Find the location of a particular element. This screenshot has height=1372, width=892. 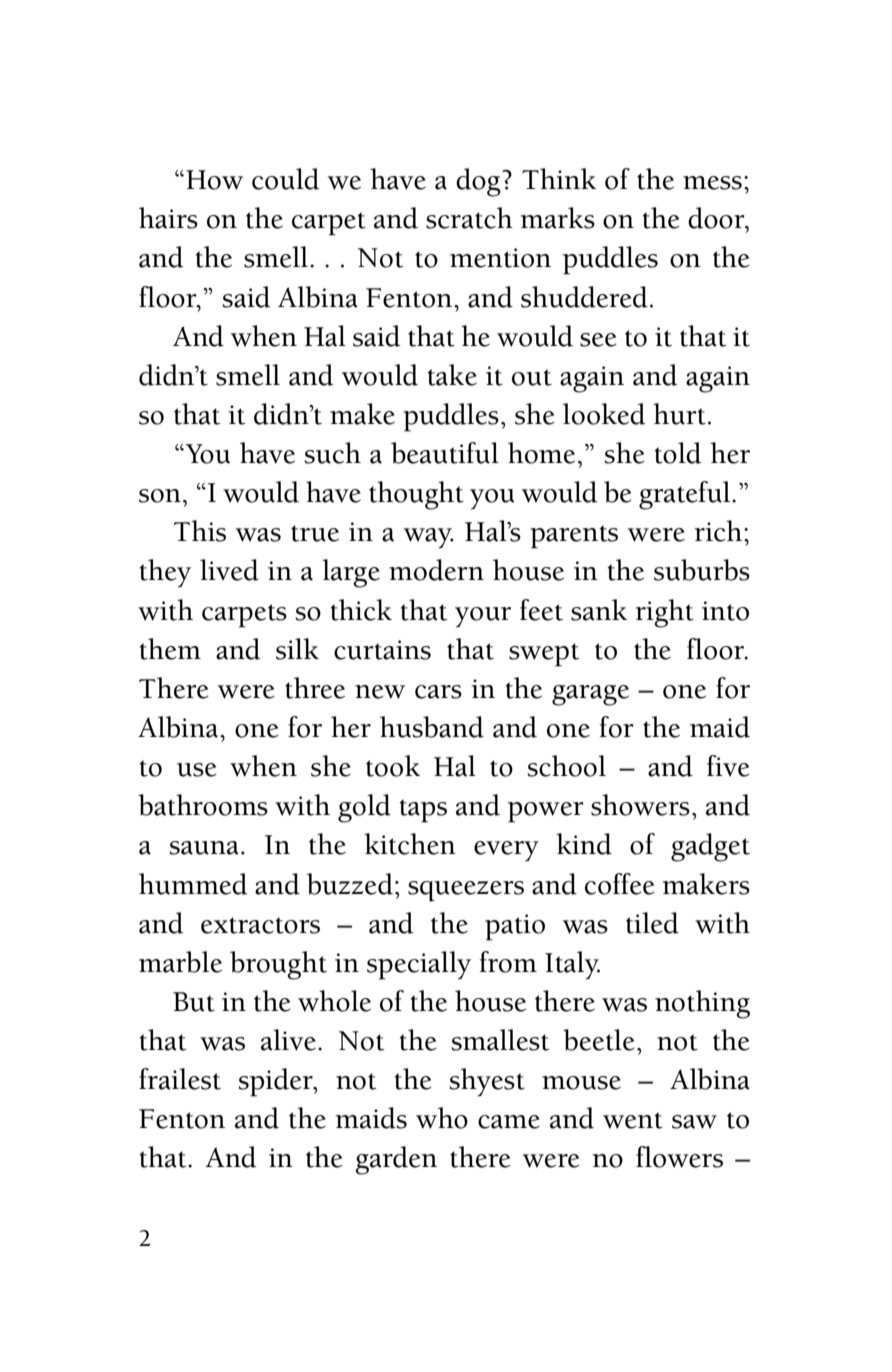

grateful is located at coordinates (686, 495).
